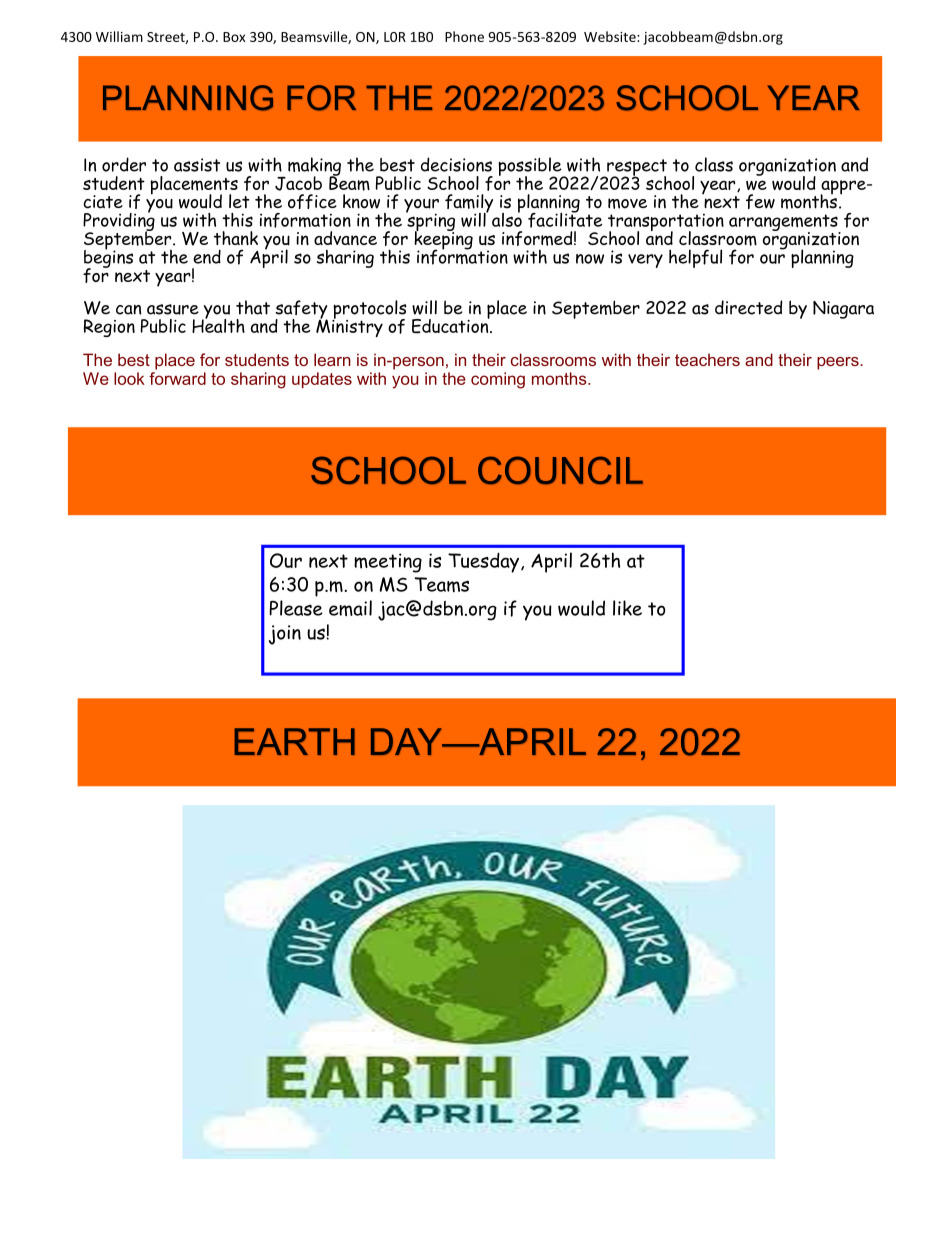 This screenshot has height=1233, width=952. What do you see at coordinates (560, 470) in the screenshot?
I see `COUNCIL` at bounding box center [560, 470].
